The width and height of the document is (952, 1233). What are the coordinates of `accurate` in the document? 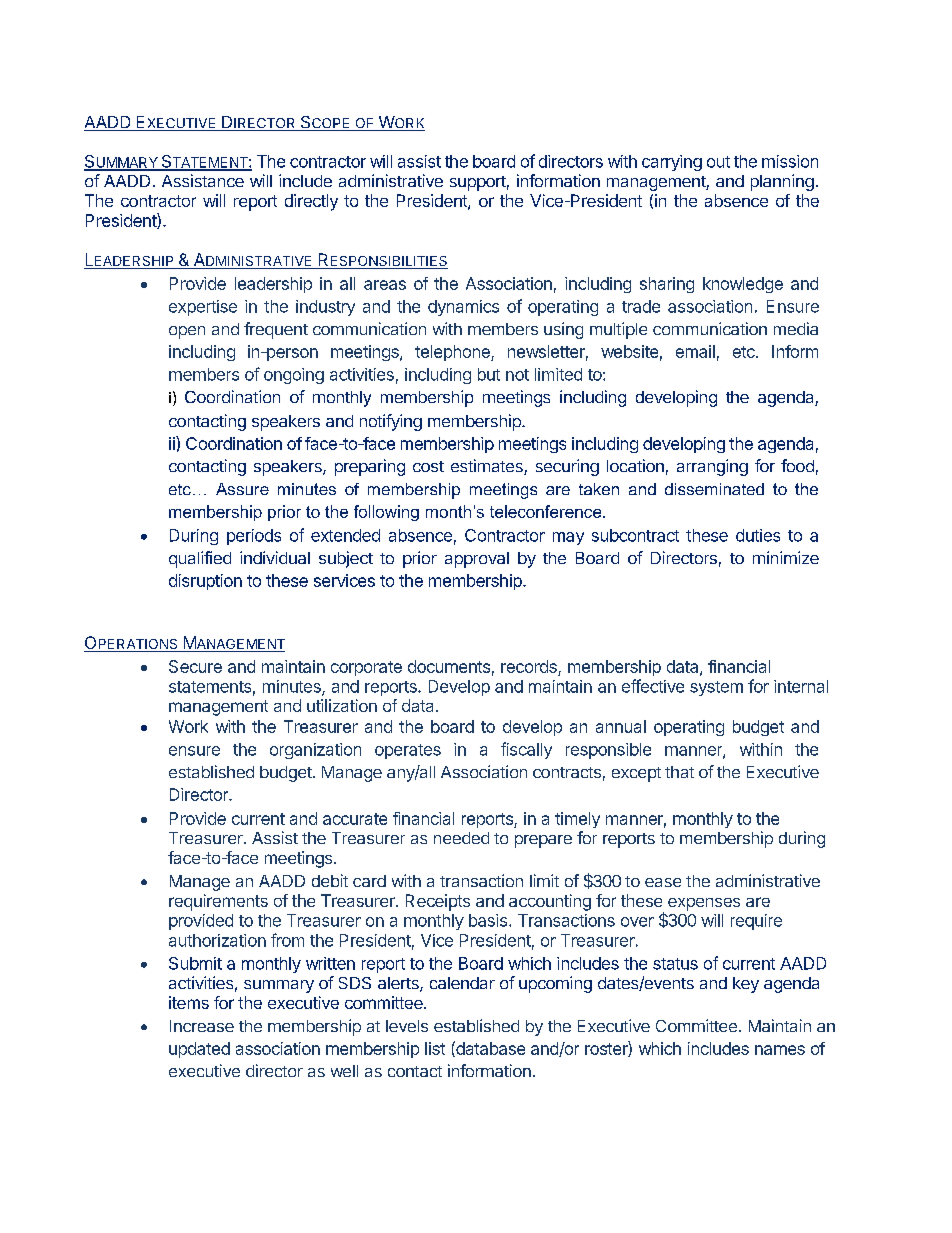 It's located at (355, 819).
